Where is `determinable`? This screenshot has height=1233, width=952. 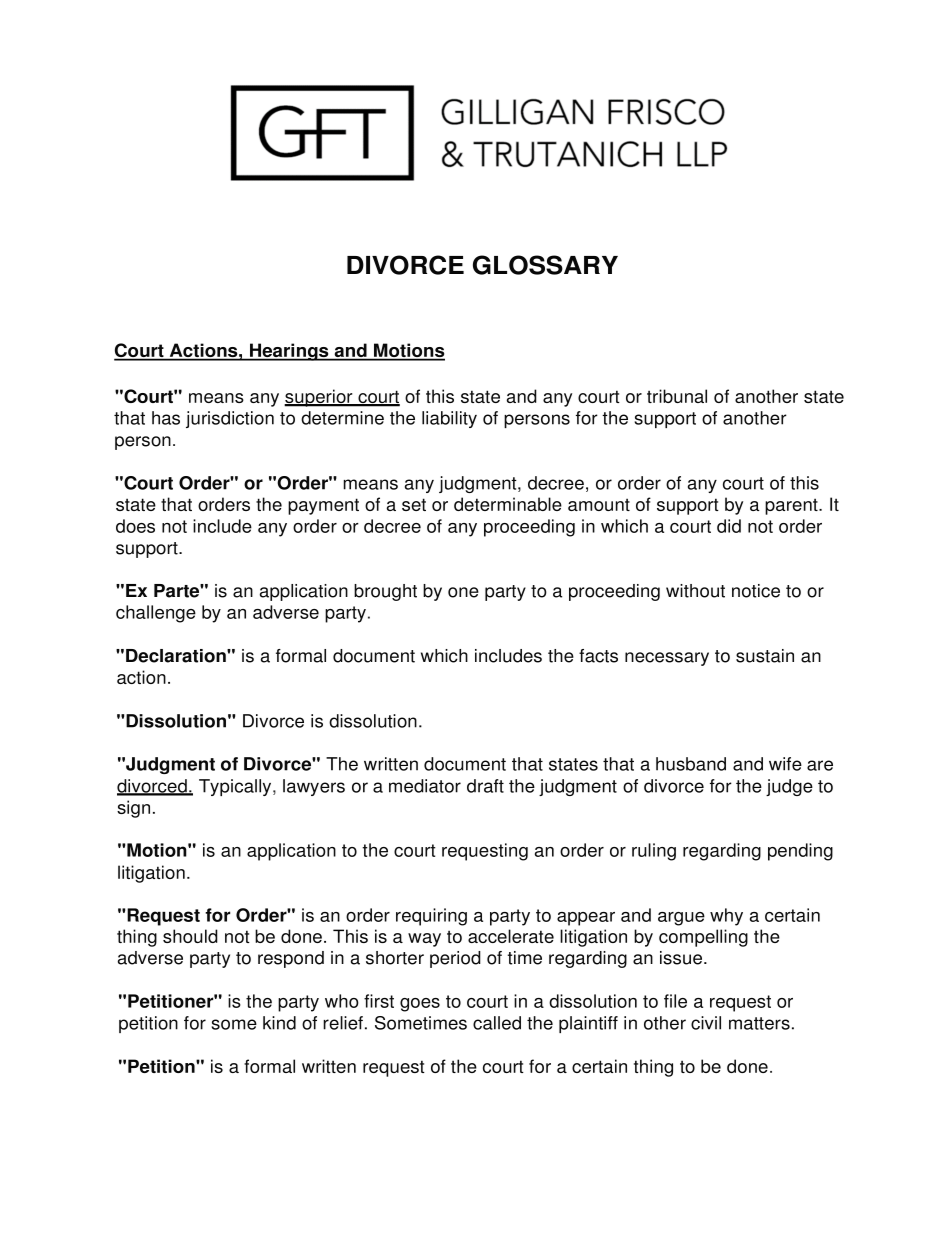
determinable is located at coordinates (508, 504).
